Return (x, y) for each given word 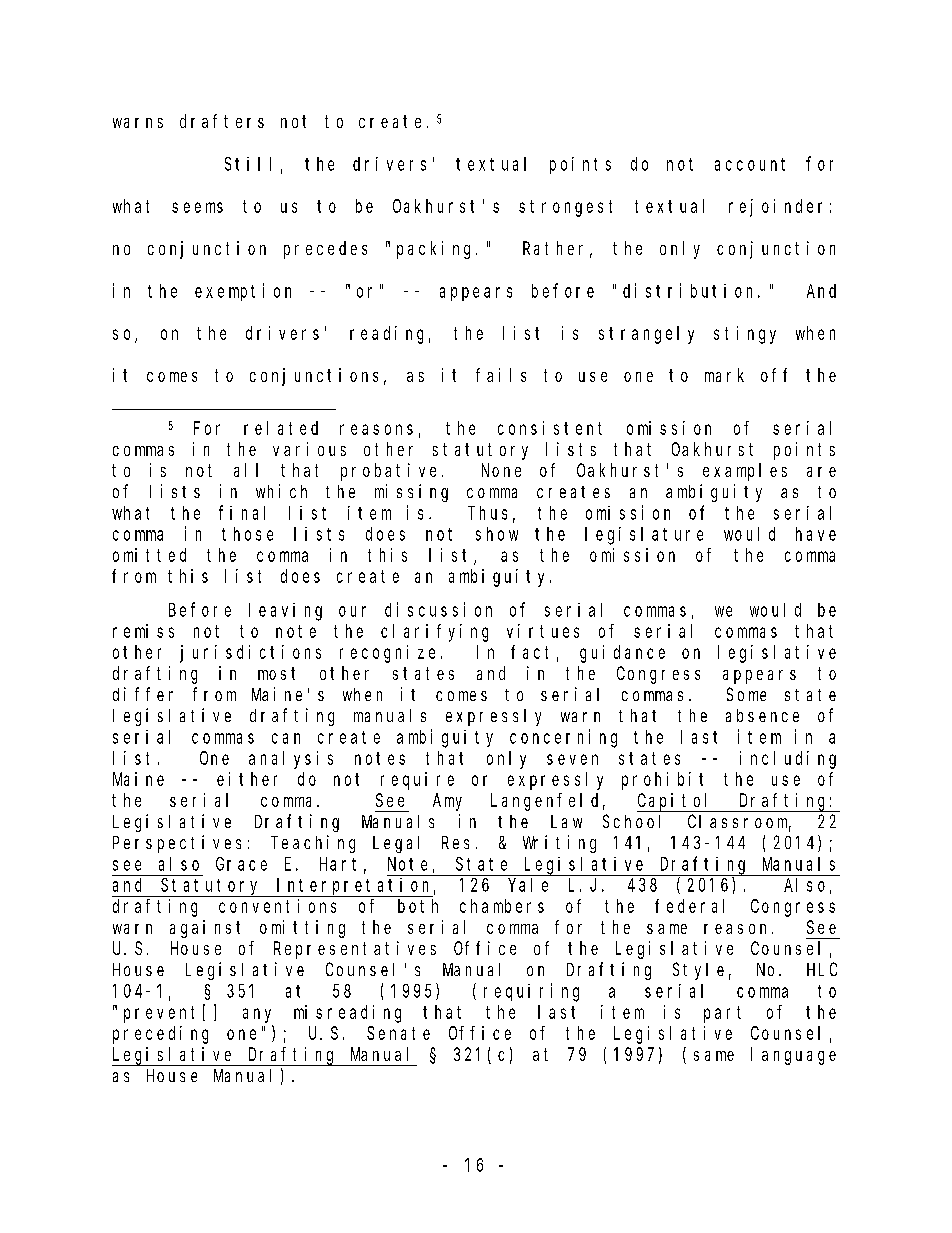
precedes (325, 250)
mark (724, 375)
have (816, 534)
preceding (160, 1035)
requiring (531, 992)
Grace (241, 864)
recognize (387, 654)
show (497, 534)
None (501, 470)
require (417, 781)
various (309, 449)
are (821, 472)
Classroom (739, 822)
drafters (222, 121)
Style (698, 971)
